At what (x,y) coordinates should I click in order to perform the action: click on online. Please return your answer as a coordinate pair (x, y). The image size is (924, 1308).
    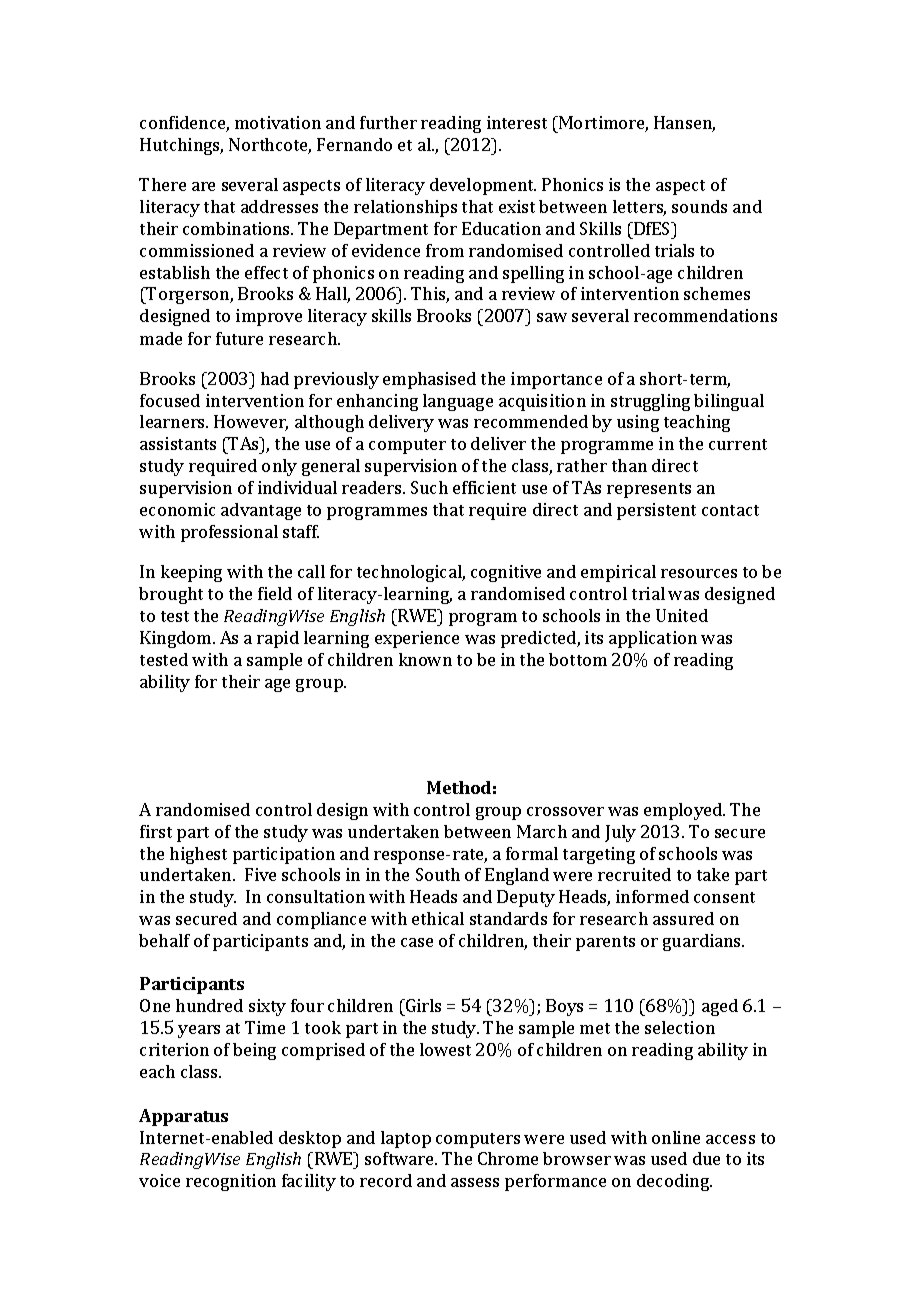
    Looking at the image, I should click on (676, 1137).
